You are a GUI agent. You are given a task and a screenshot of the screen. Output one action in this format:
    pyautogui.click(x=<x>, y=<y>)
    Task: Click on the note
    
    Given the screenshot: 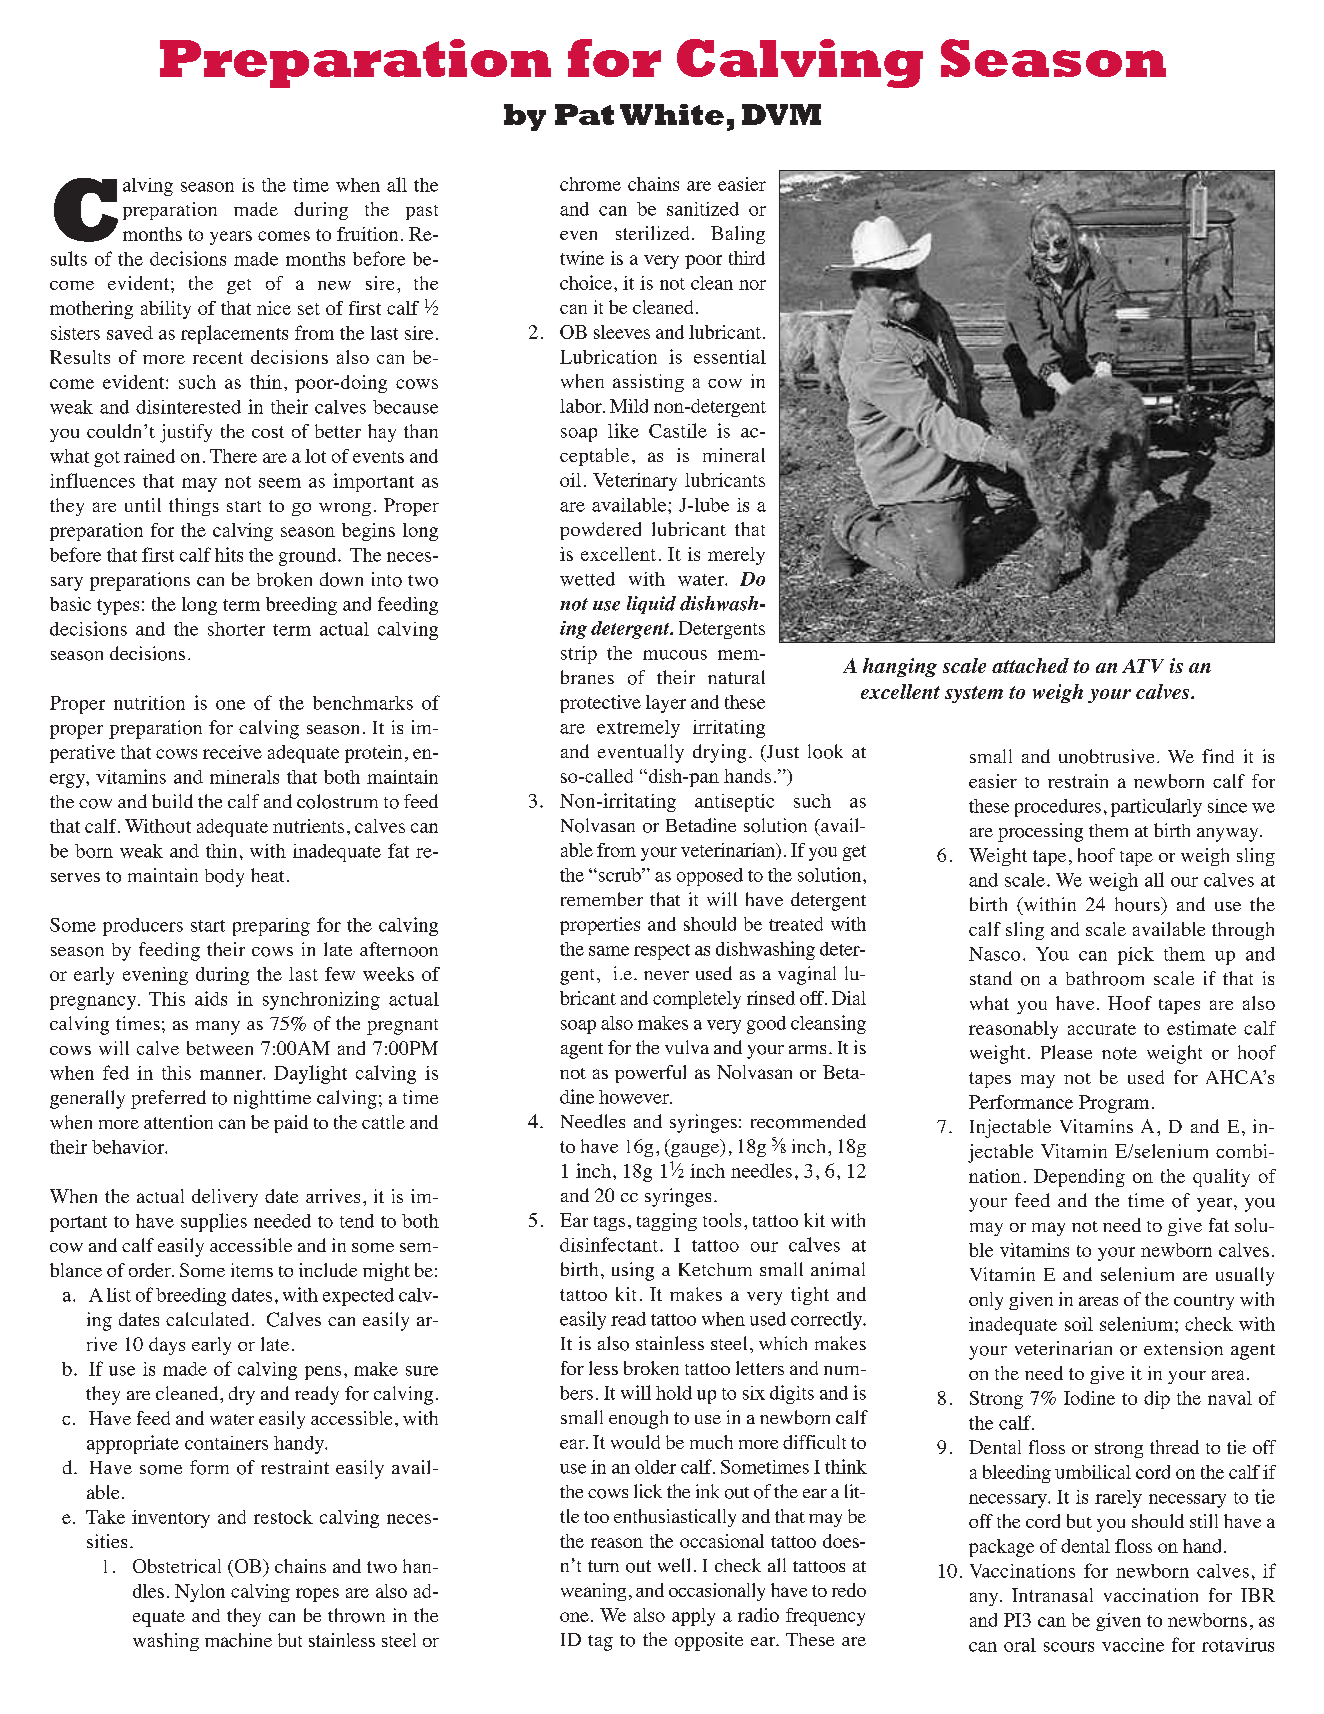 What is the action you would take?
    pyautogui.click(x=1119, y=1053)
